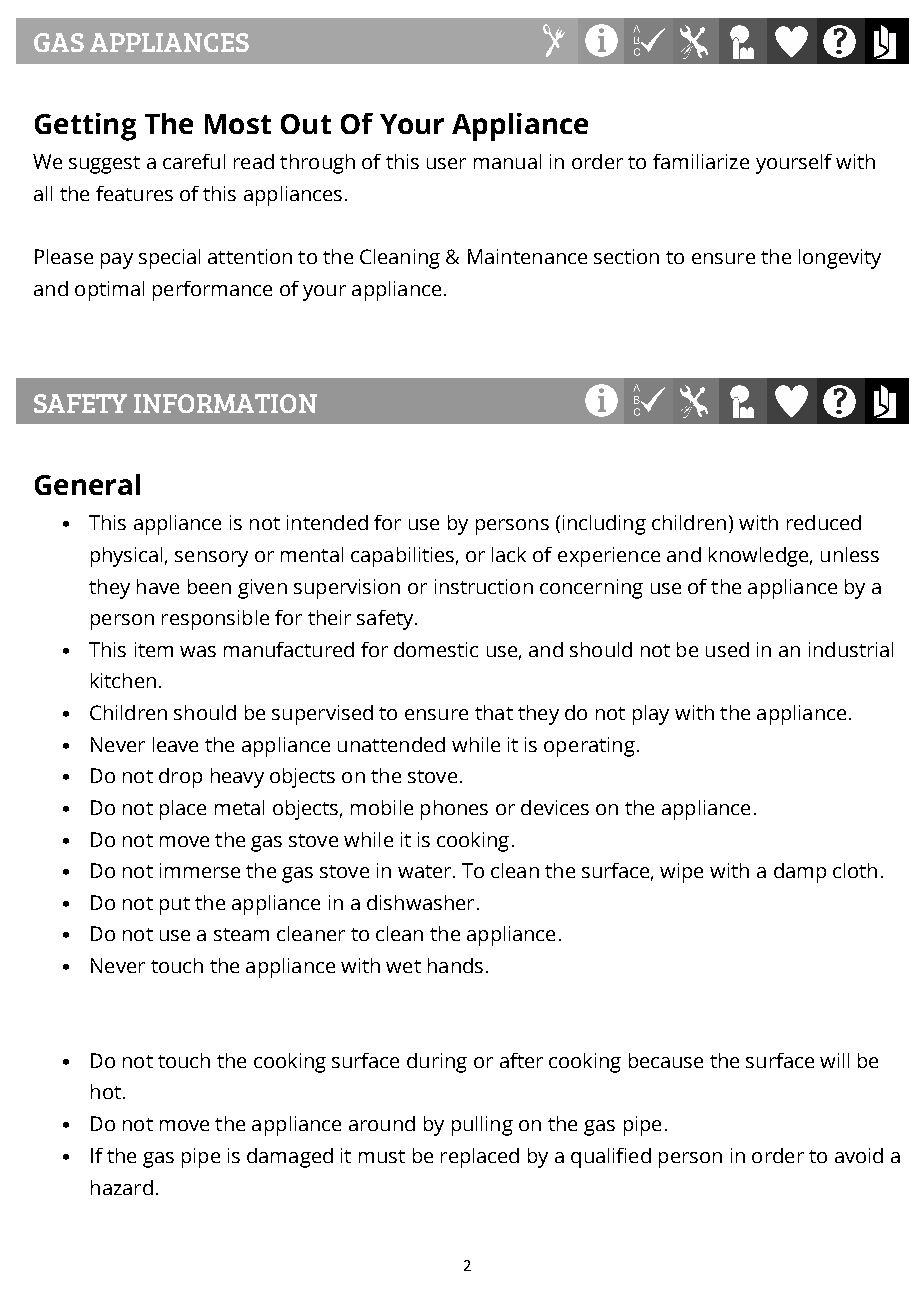 This screenshot has width=924, height=1308. Describe the element at coordinates (87, 484) in the screenshot. I see `General` at that location.
